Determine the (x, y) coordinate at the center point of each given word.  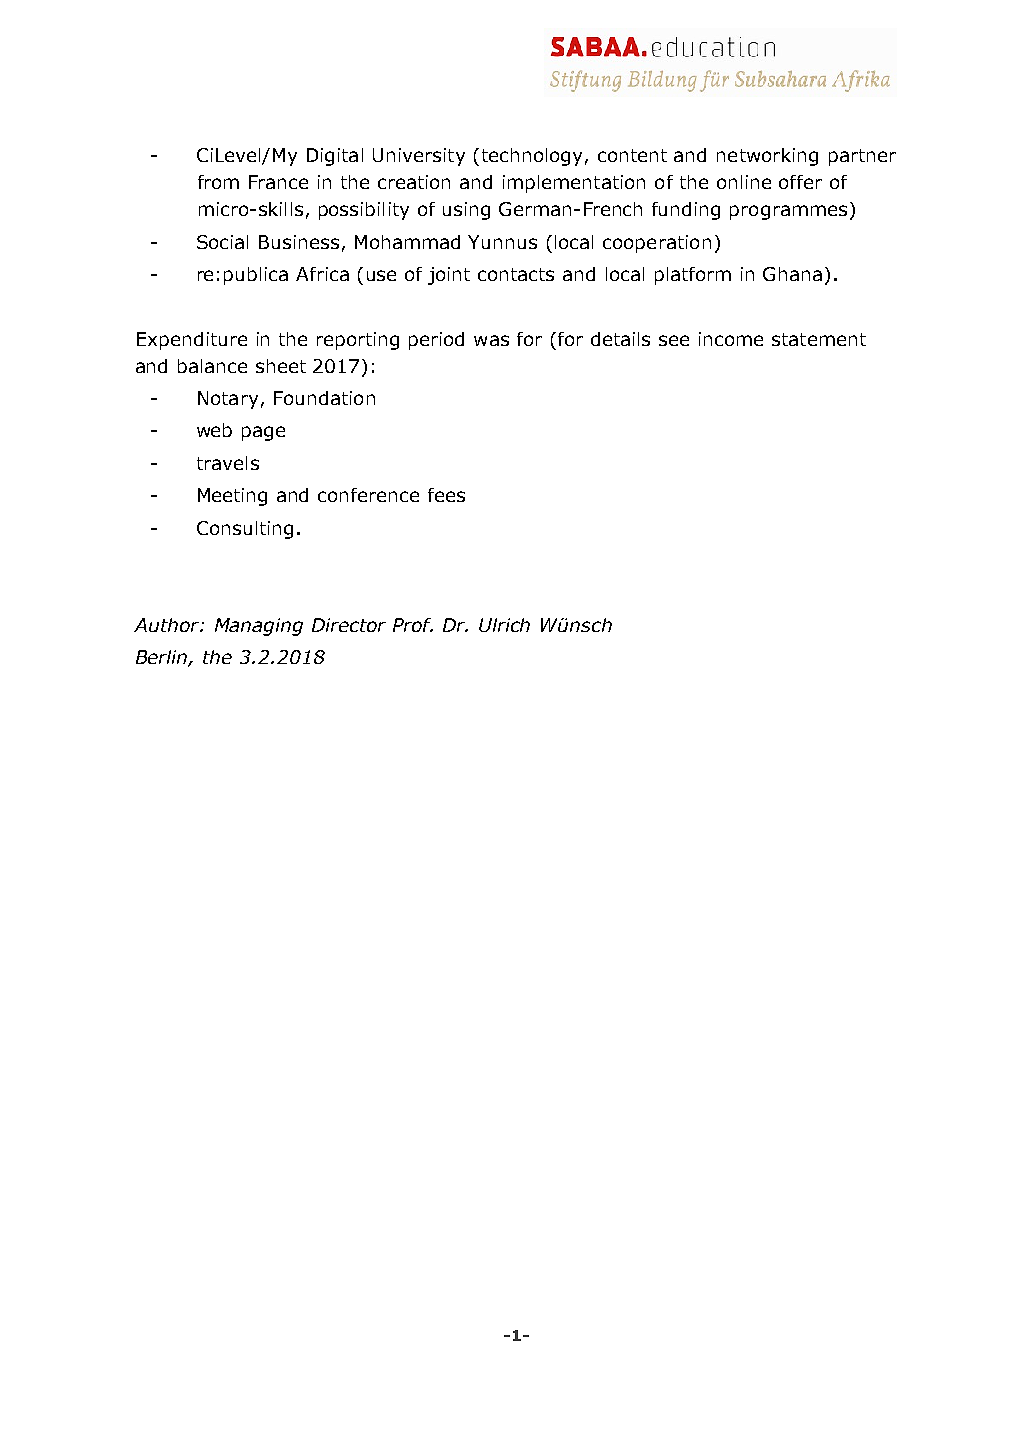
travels (228, 463)
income (731, 339)
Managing (259, 627)
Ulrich (504, 625)
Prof (413, 625)
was (491, 340)
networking (767, 157)
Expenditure (192, 341)
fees (446, 495)
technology (532, 157)
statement (819, 339)
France (278, 182)
